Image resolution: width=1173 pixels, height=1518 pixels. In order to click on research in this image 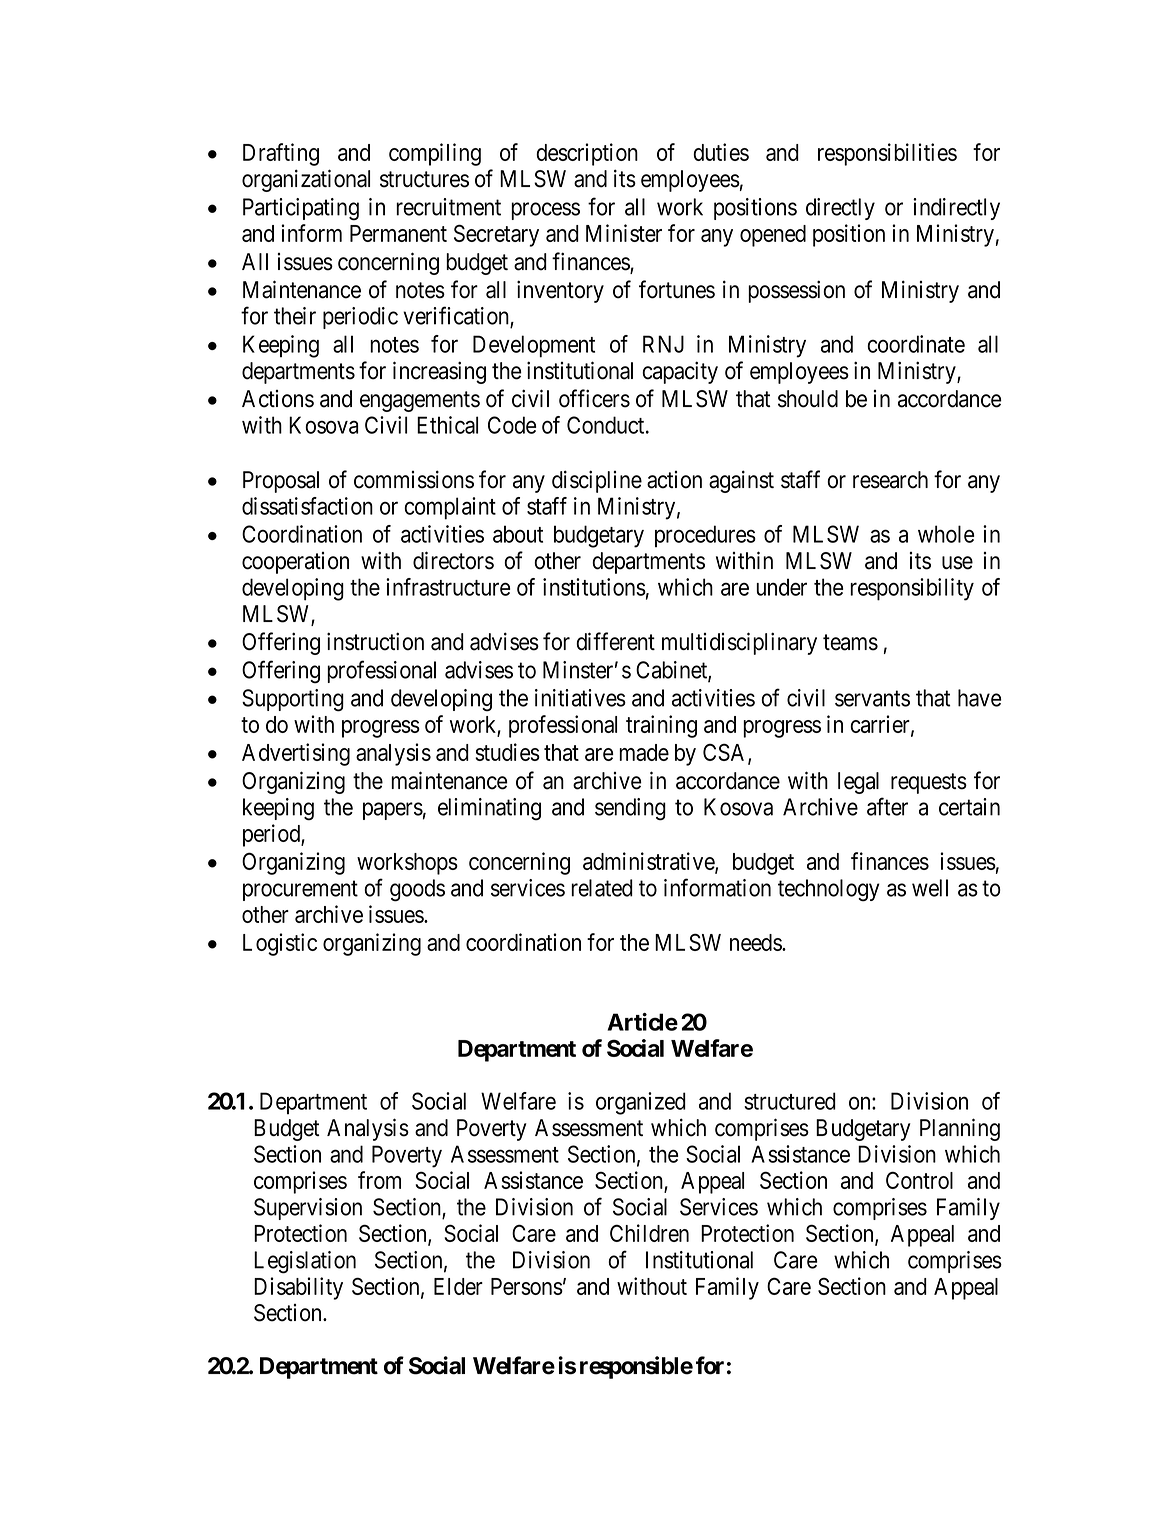, I will do `click(890, 480)`.
